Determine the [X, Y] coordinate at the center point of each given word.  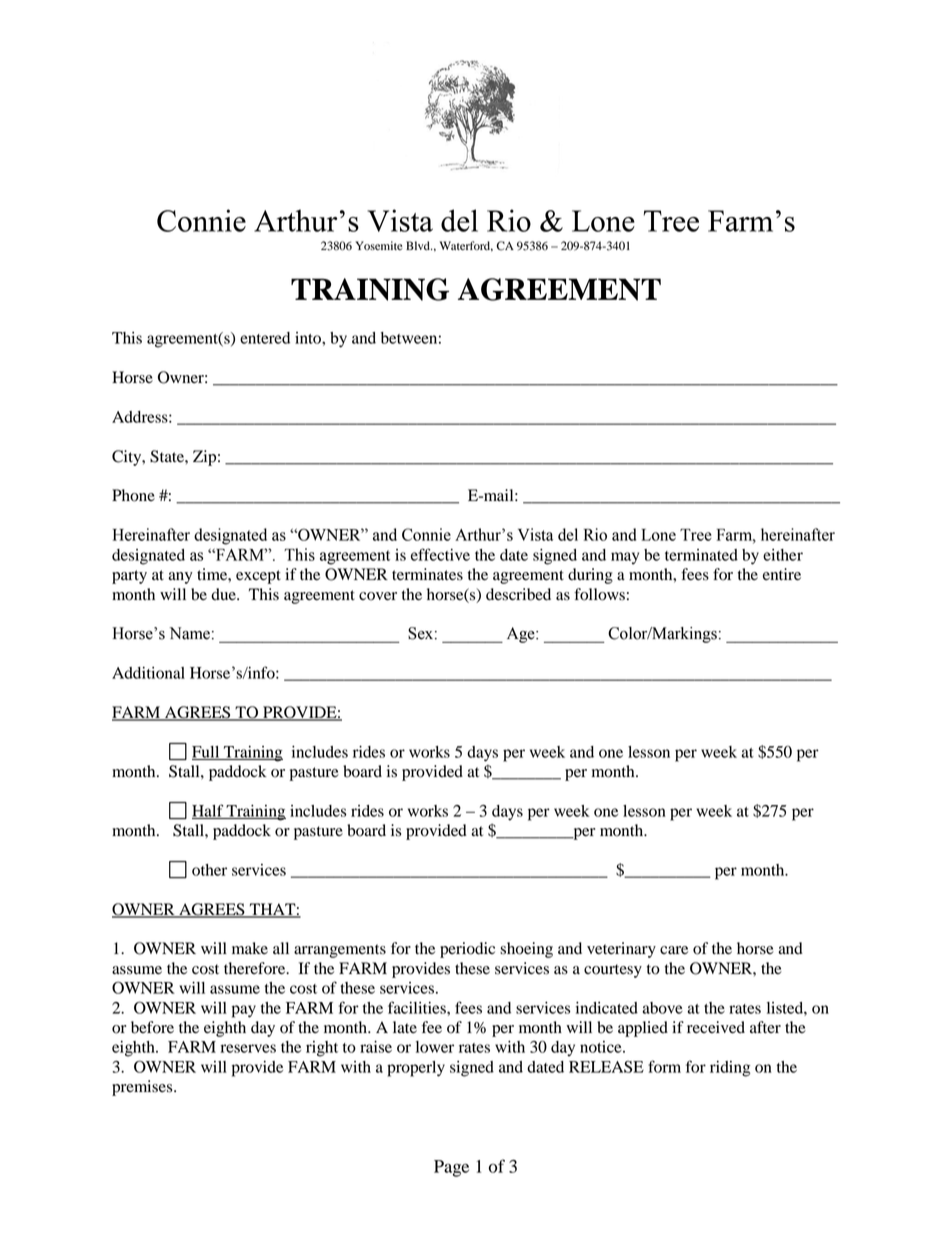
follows [599, 594]
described [518, 594]
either [783, 555]
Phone [133, 495]
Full [207, 753]
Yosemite [379, 245]
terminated [701, 555]
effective [440, 554]
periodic [467, 950]
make [250, 948]
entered [265, 338]
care [674, 950]
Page [451, 1168]
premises [143, 1088]
